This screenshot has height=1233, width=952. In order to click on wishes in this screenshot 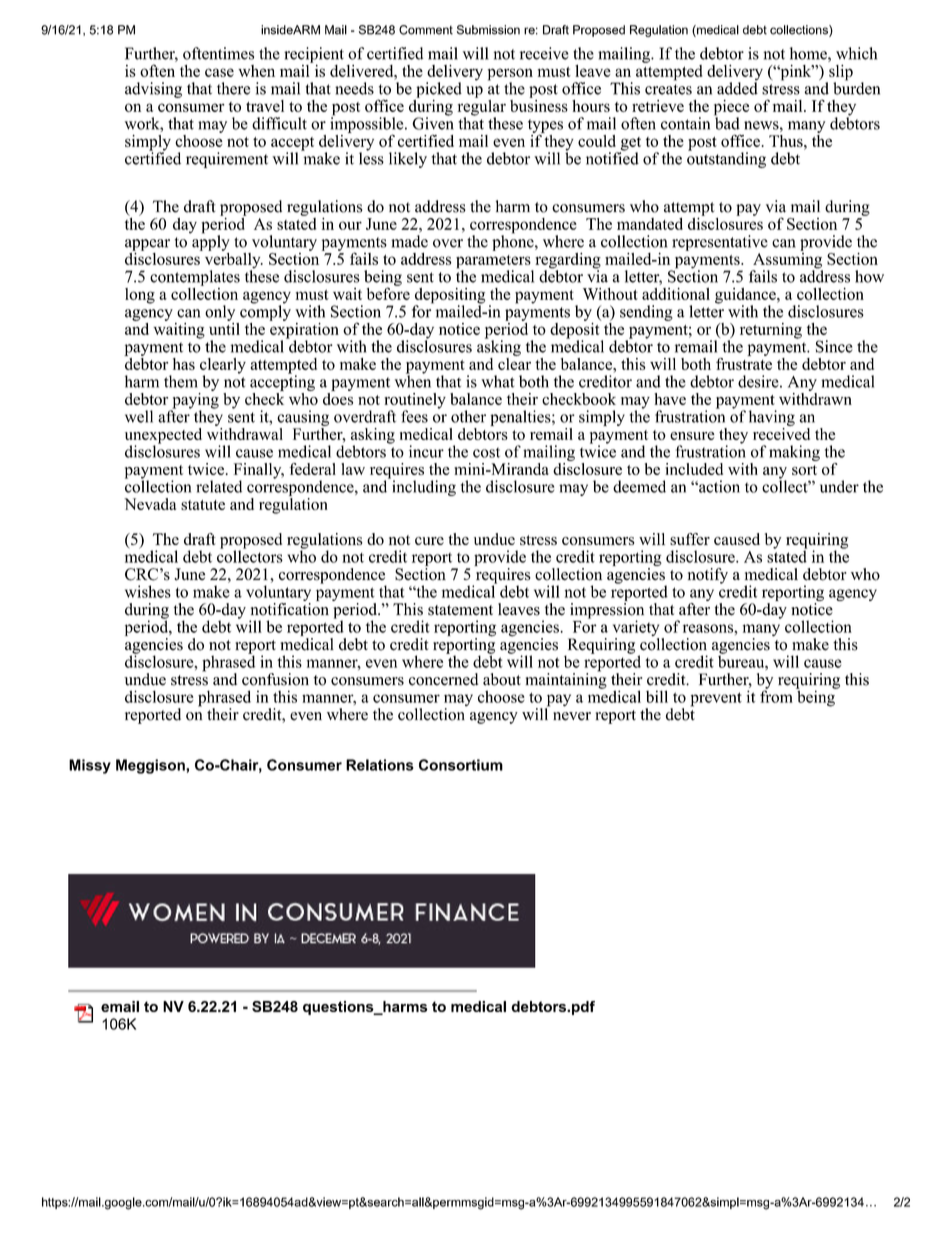, I will do `click(148, 591)`.
